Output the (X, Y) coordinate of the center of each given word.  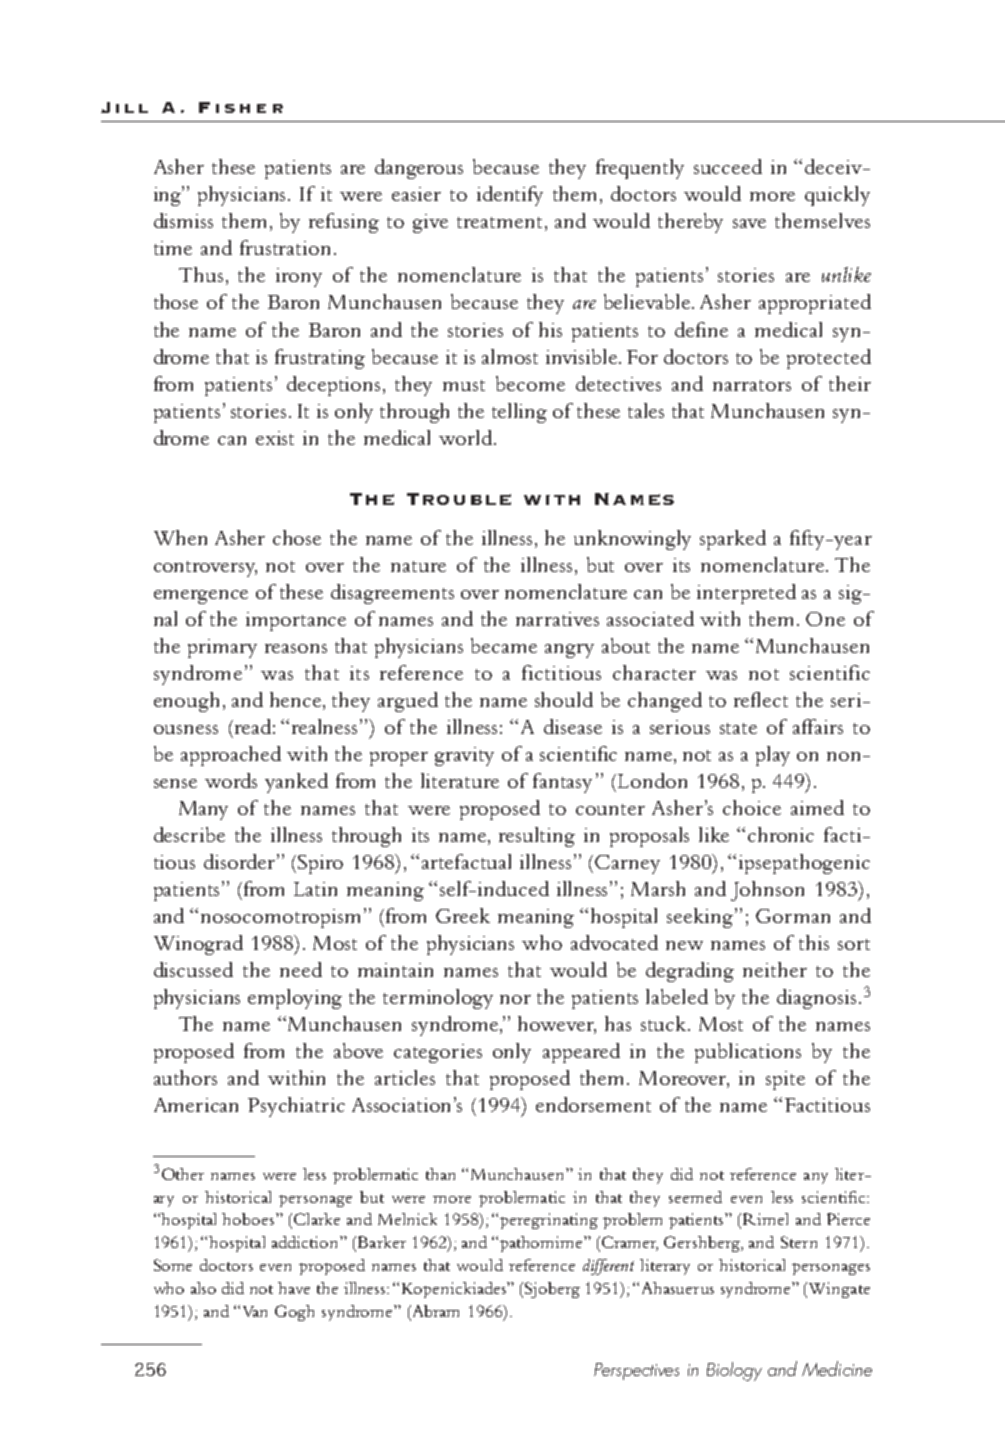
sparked (733, 540)
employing (295, 999)
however (557, 1025)
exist (275, 438)
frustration (285, 247)
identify (510, 196)
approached (231, 756)
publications (748, 1053)
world (465, 437)
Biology (734, 1371)
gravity (464, 756)
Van (255, 1311)
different (608, 1267)
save (749, 223)
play (773, 756)
